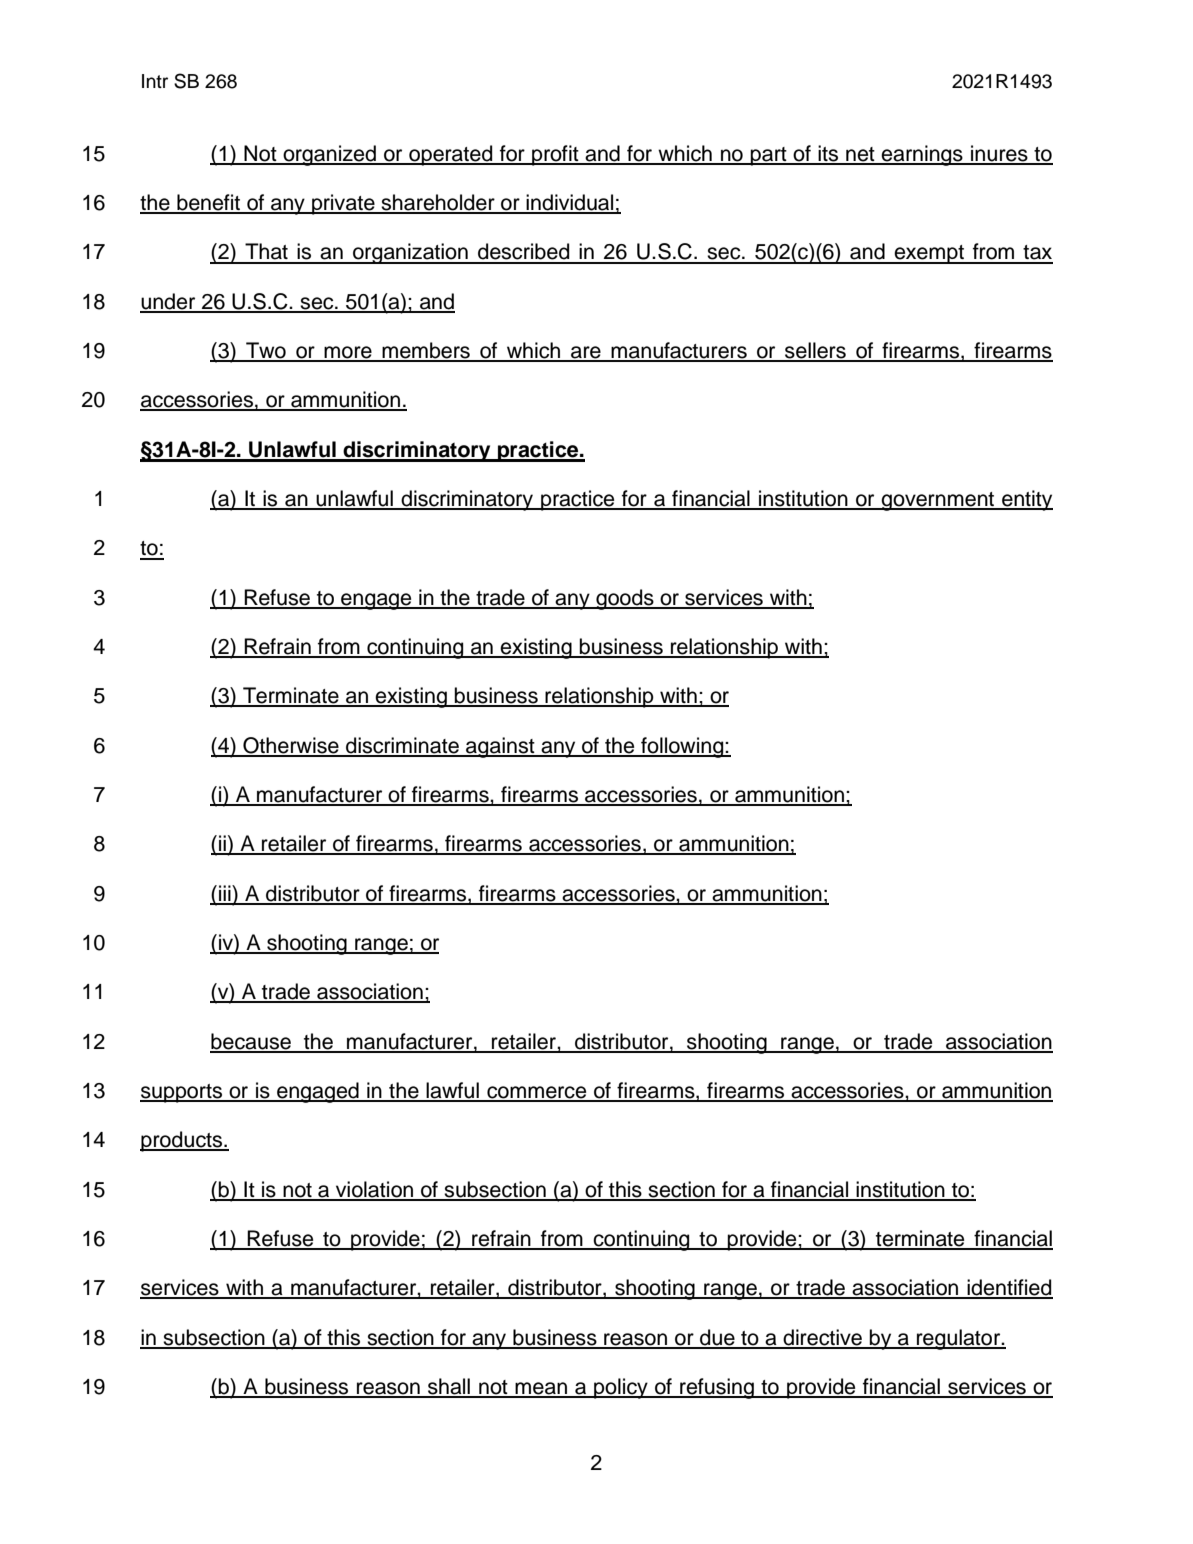  I want to click on members, so click(426, 351).
